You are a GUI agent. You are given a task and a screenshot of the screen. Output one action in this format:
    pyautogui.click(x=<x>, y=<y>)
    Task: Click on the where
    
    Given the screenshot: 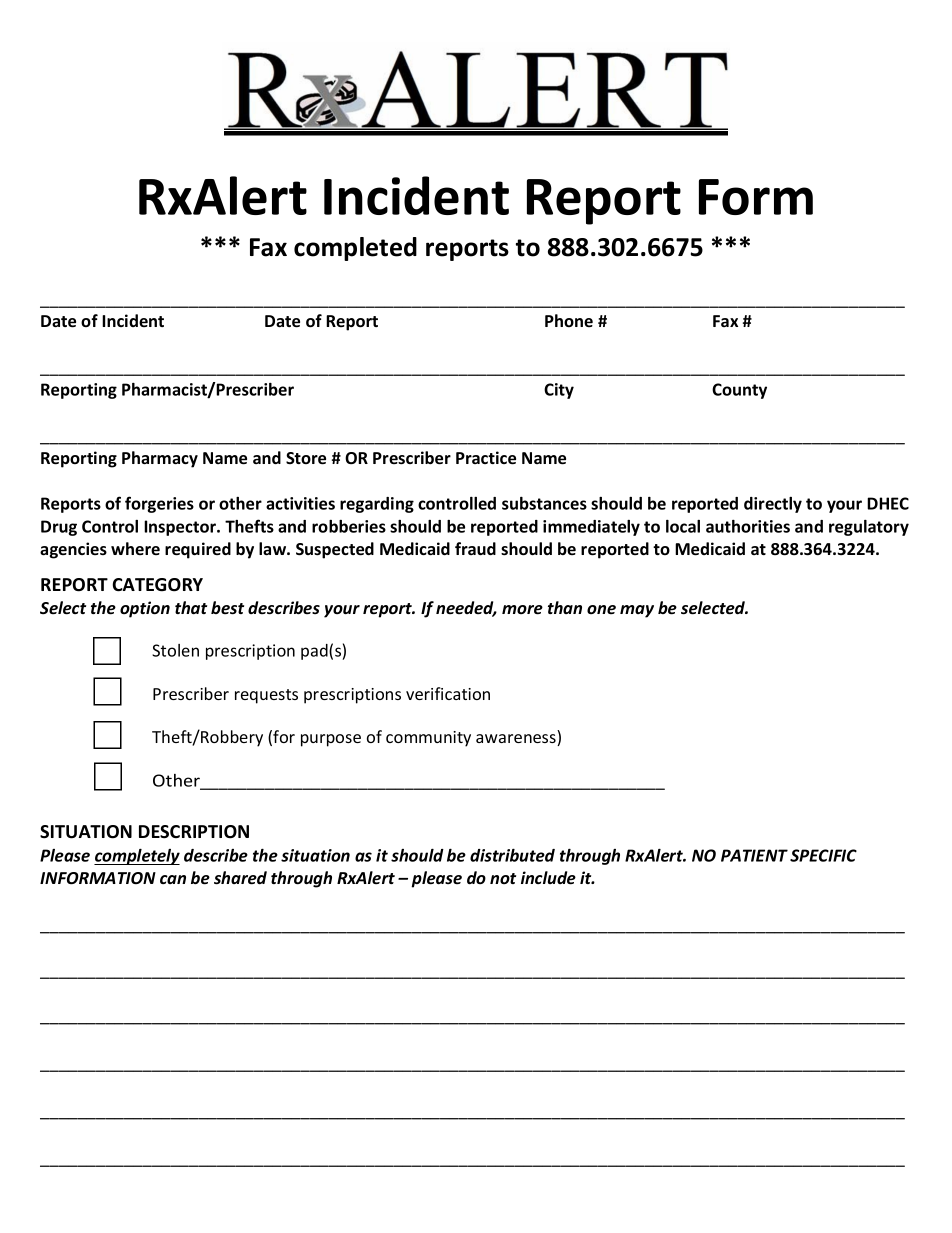 What is the action you would take?
    pyautogui.click(x=135, y=548)
